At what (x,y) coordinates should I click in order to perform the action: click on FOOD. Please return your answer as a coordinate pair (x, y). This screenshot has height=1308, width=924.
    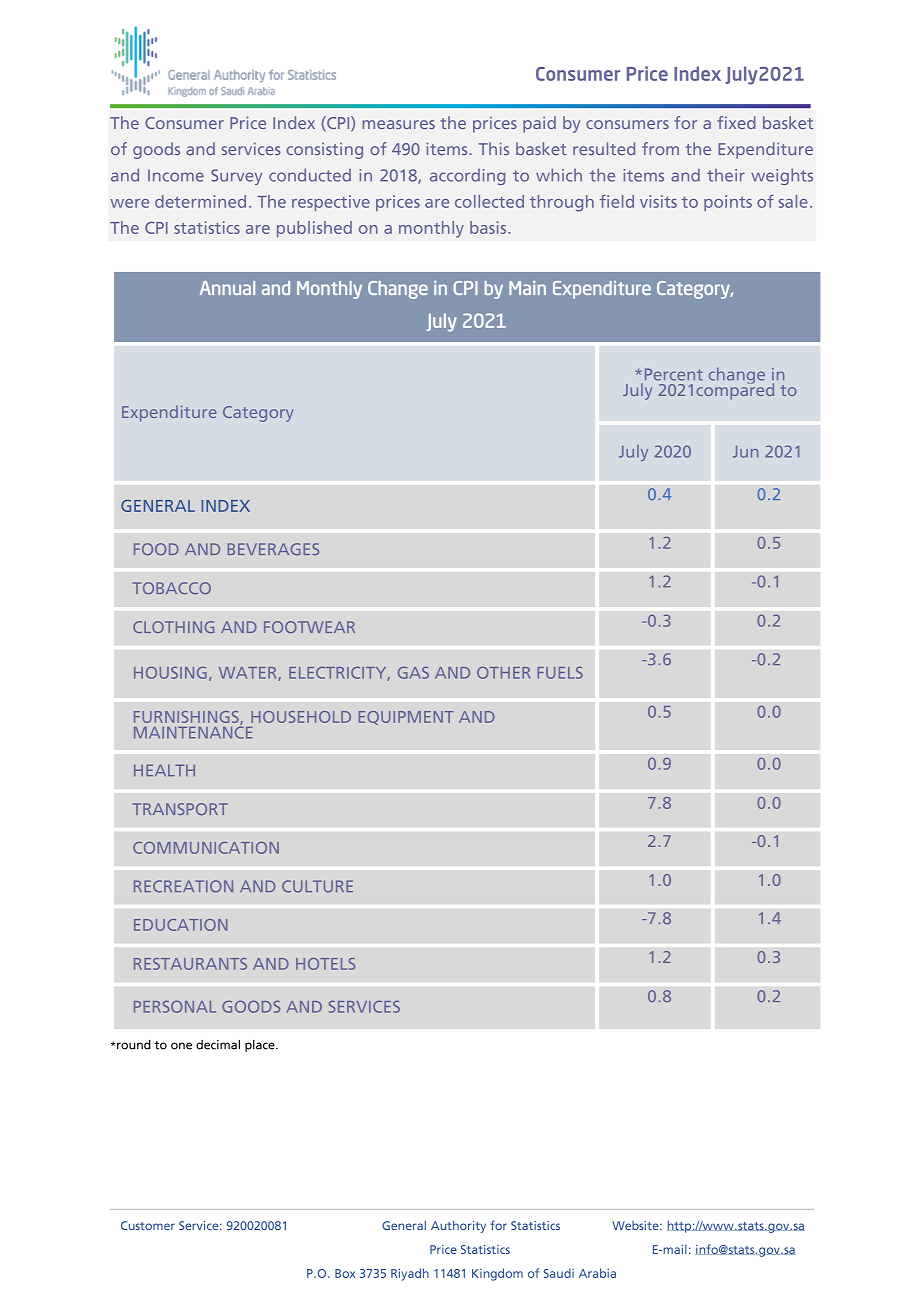
    Looking at the image, I should click on (156, 549).
